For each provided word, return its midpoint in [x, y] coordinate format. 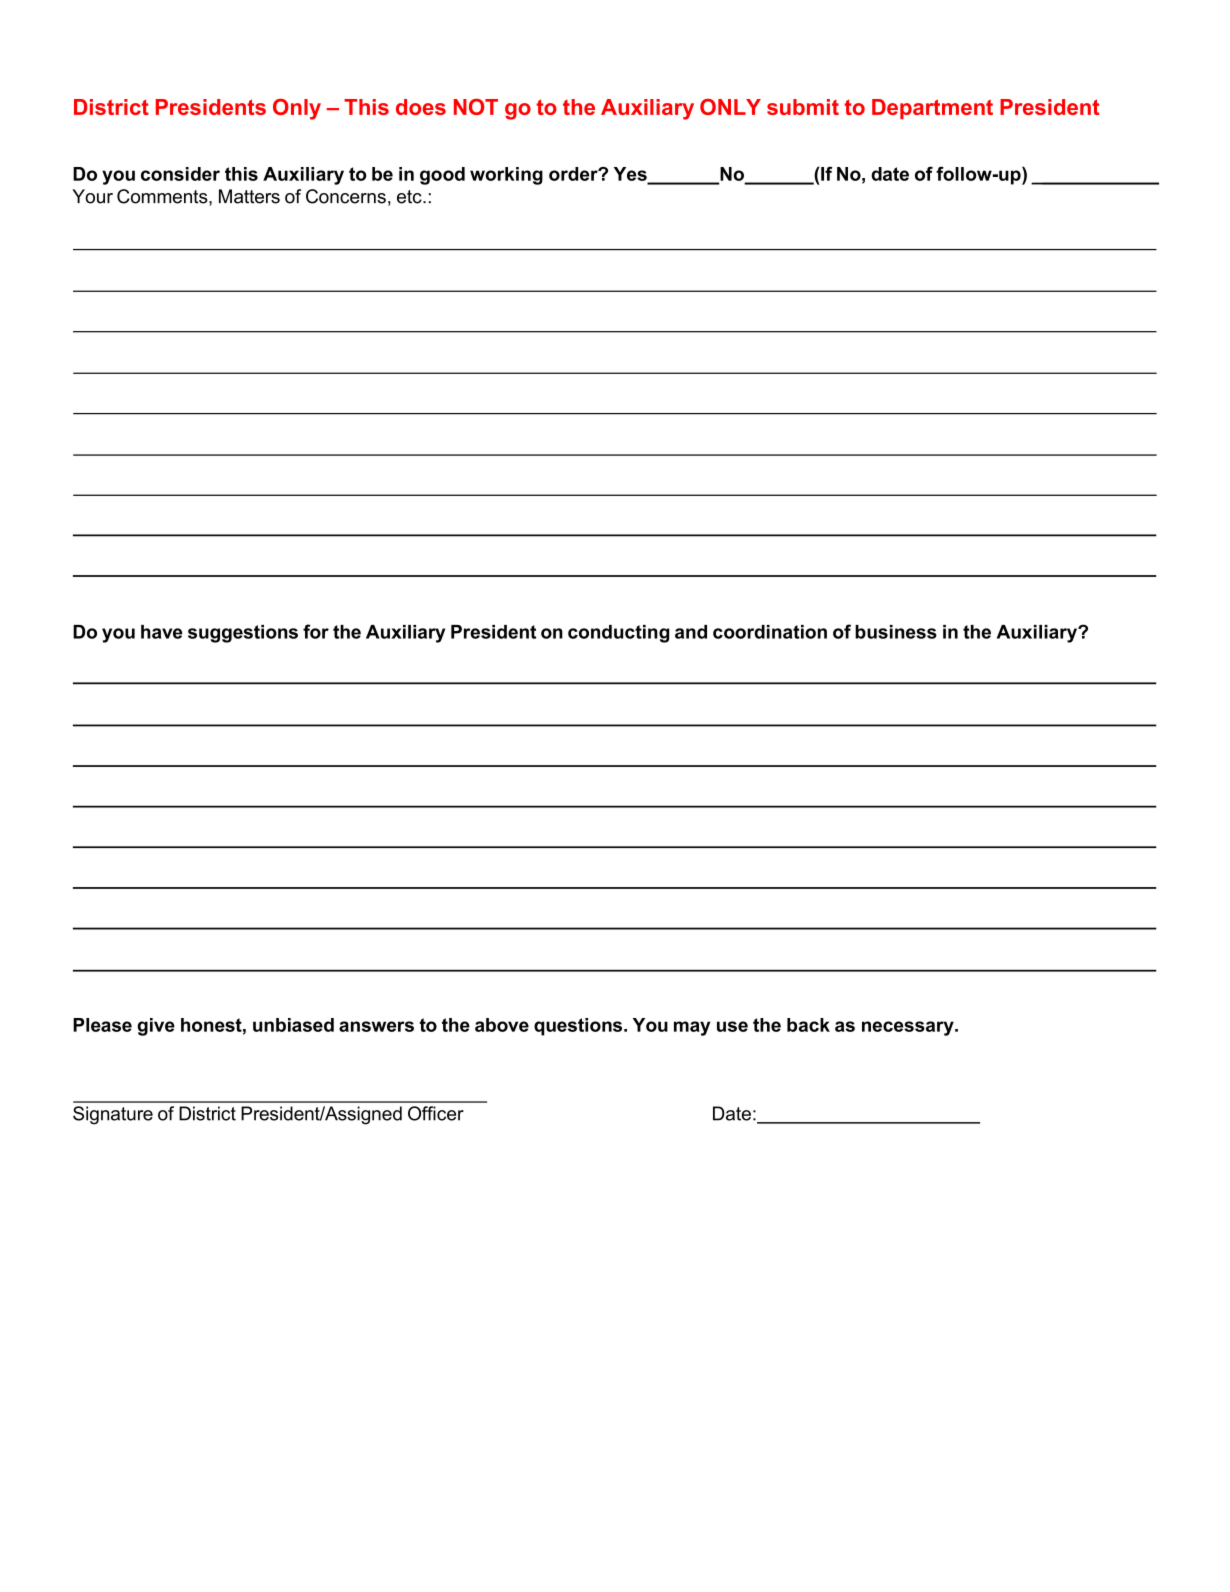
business [896, 632]
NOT [476, 107]
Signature [113, 1115]
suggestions [243, 634]
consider [180, 174]
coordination [770, 632]
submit [803, 107]
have [161, 632]
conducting [618, 634]
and [691, 632]
